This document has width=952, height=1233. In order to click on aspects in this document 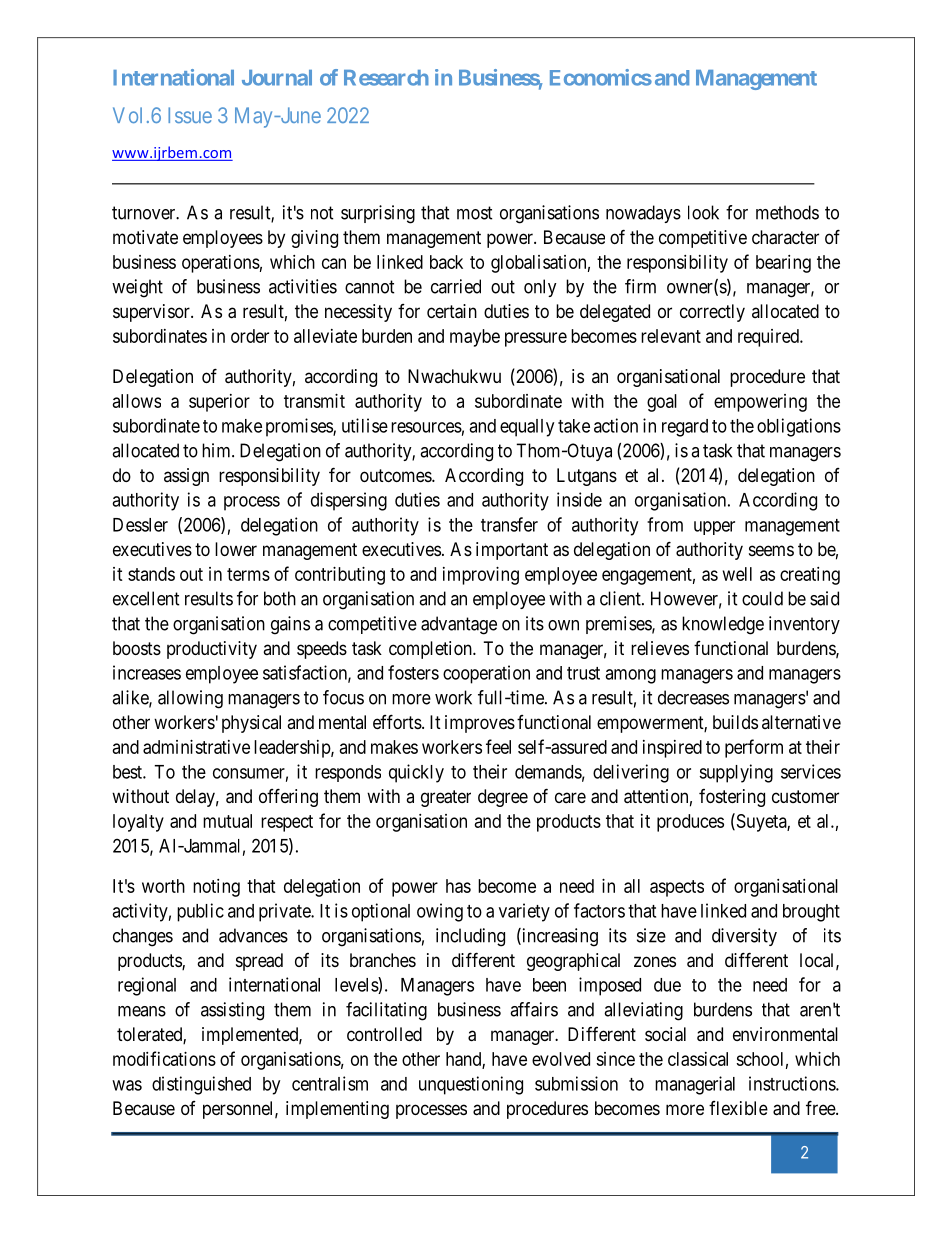, I will do `click(677, 888)`.
